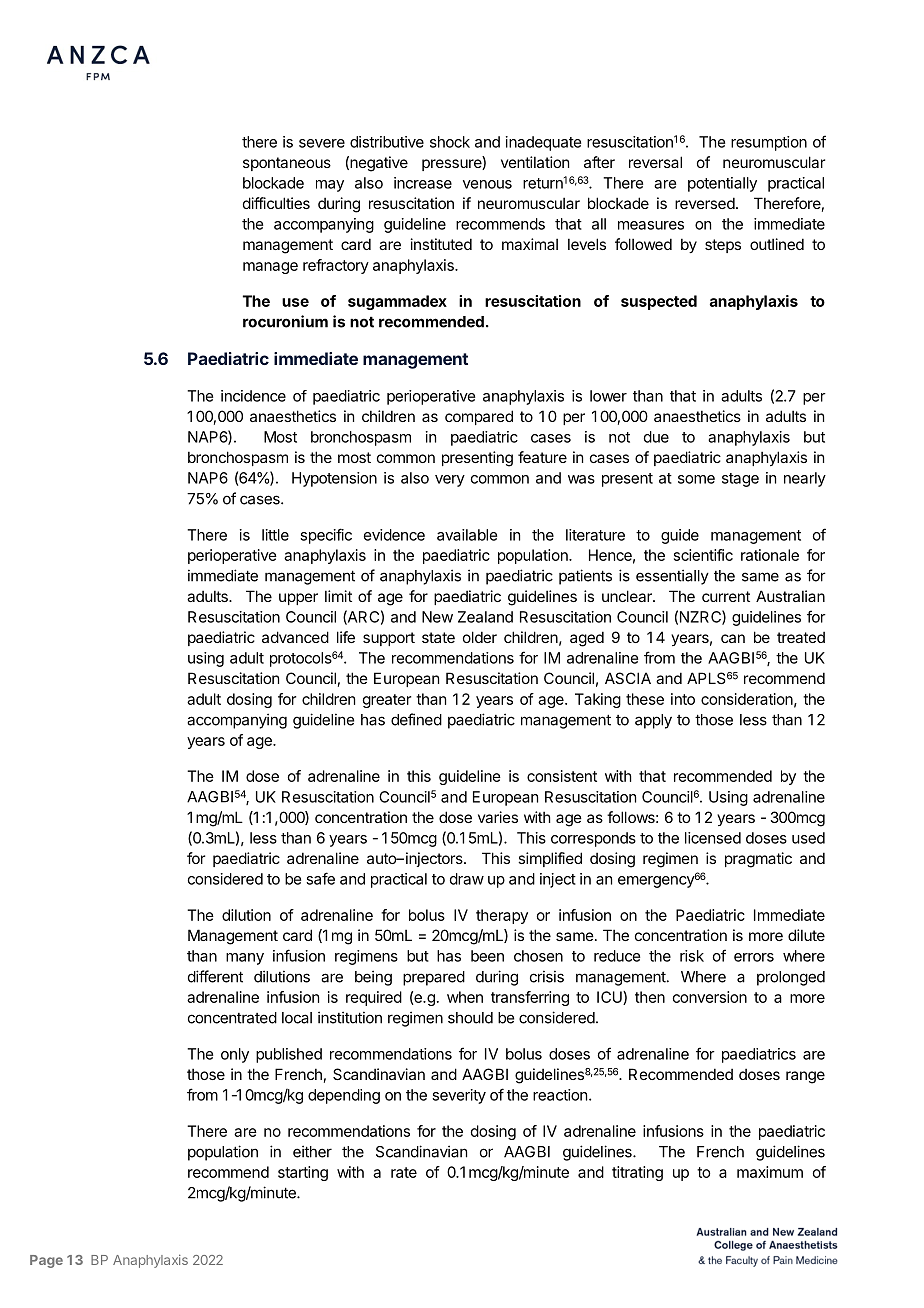  I want to click on different, so click(215, 976).
